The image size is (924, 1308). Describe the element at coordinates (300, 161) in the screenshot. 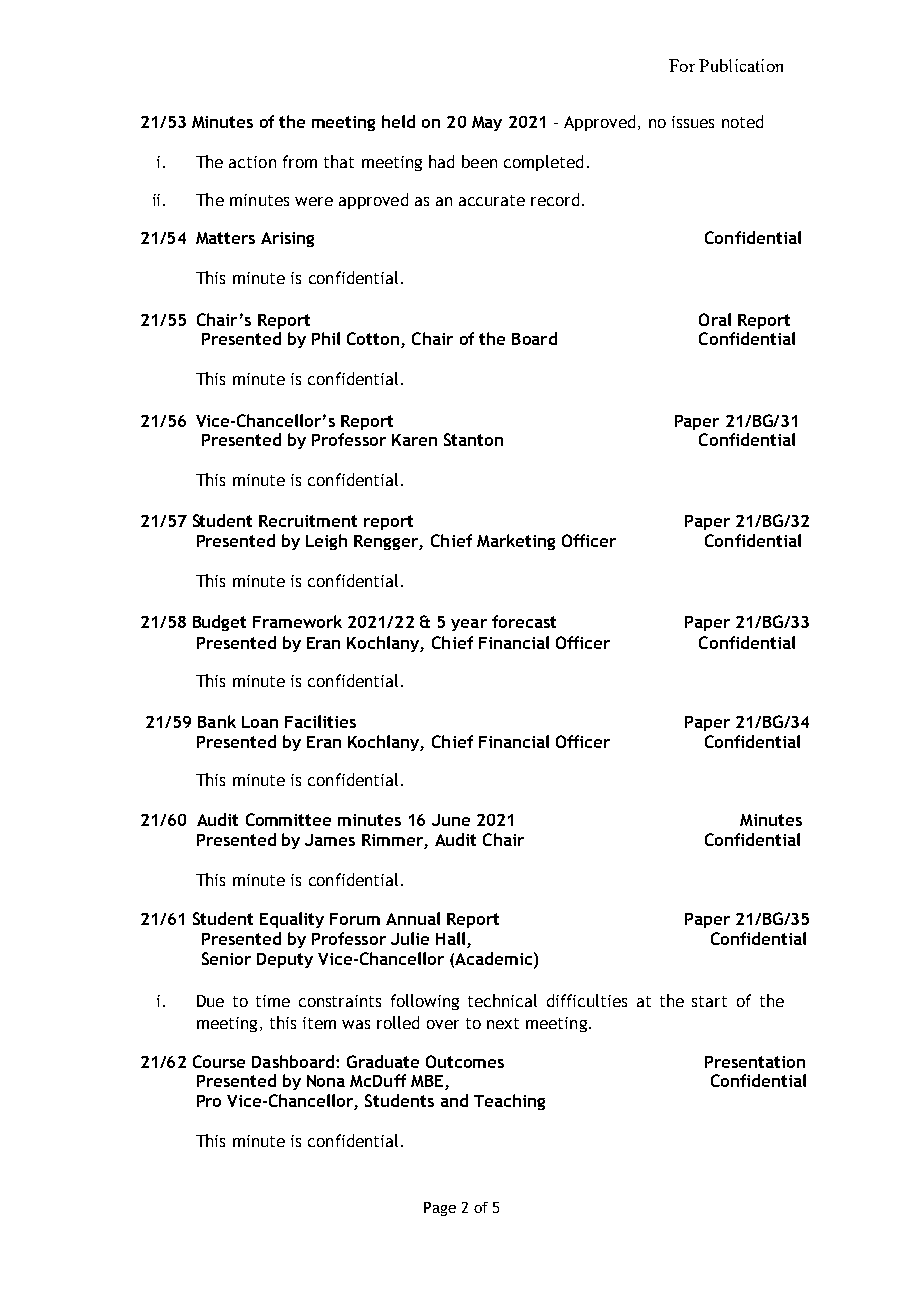

I see `from` at that location.
